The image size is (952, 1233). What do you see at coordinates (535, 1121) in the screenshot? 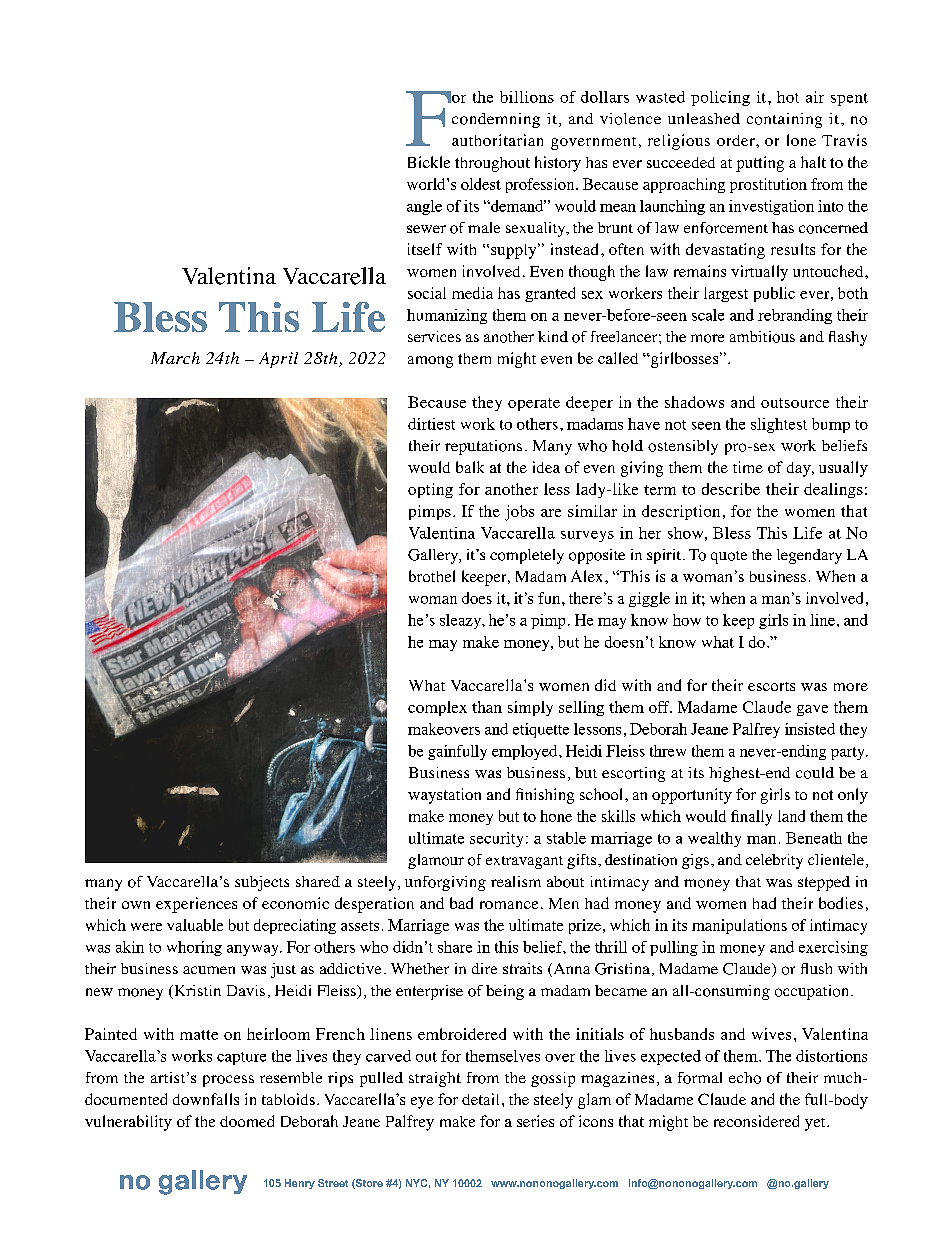
I see `series` at bounding box center [535, 1121].
